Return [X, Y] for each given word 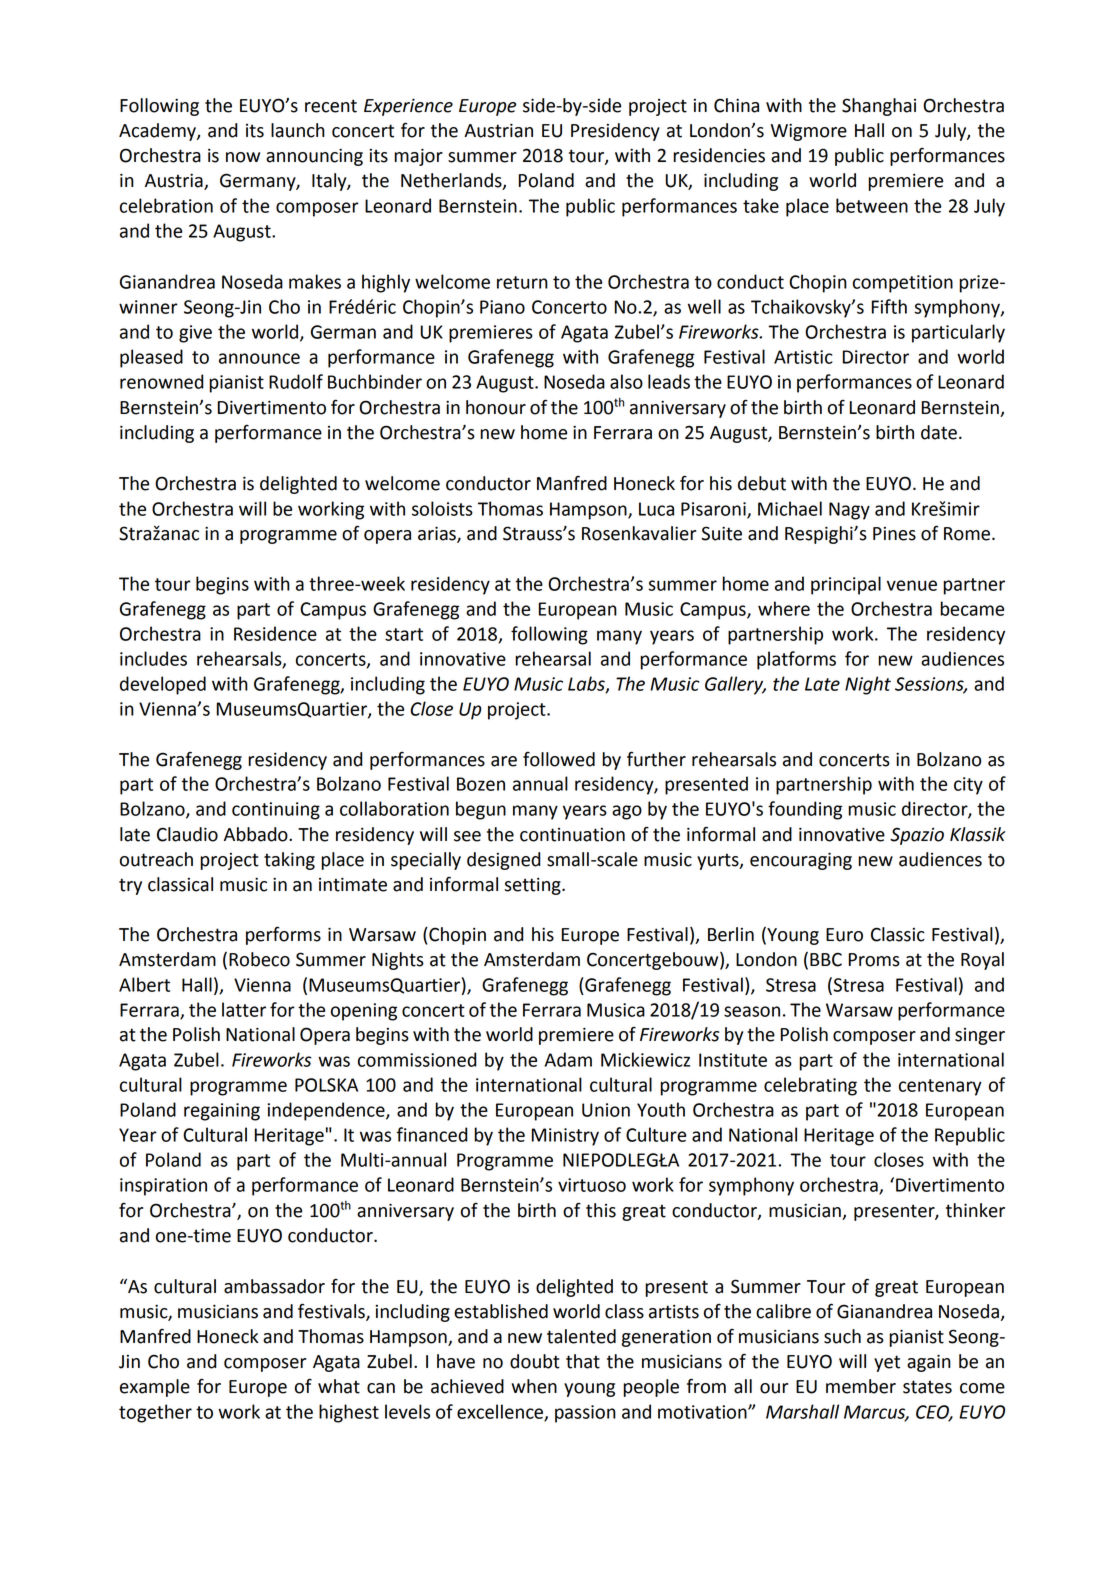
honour [496, 407]
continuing [276, 811]
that [583, 1361]
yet [887, 1363]
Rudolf [296, 381]
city [968, 786]
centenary [940, 1087]
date [939, 432]
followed [559, 759]
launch [298, 130]
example [155, 1388]
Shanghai [879, 107]
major [418, 157]
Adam [568, 1059]
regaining [222, 1112]
